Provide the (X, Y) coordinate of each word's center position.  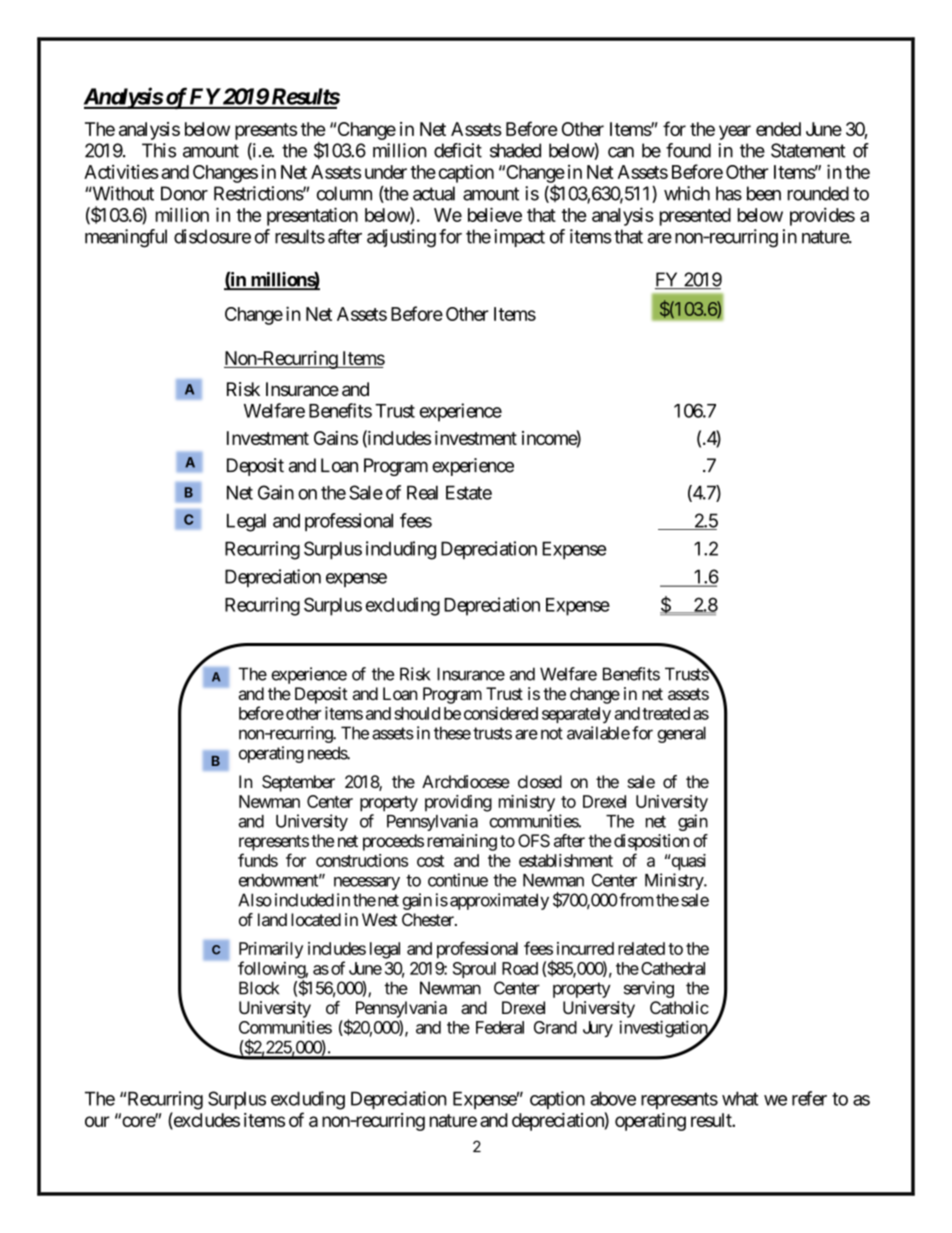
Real (422, 492)
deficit (458, 150)
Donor (184, 193)
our (97, 1121)
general (681, 734)
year (735, 132)
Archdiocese (466, 781)
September (298, 783)
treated (666, 713)
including (401, 550)
